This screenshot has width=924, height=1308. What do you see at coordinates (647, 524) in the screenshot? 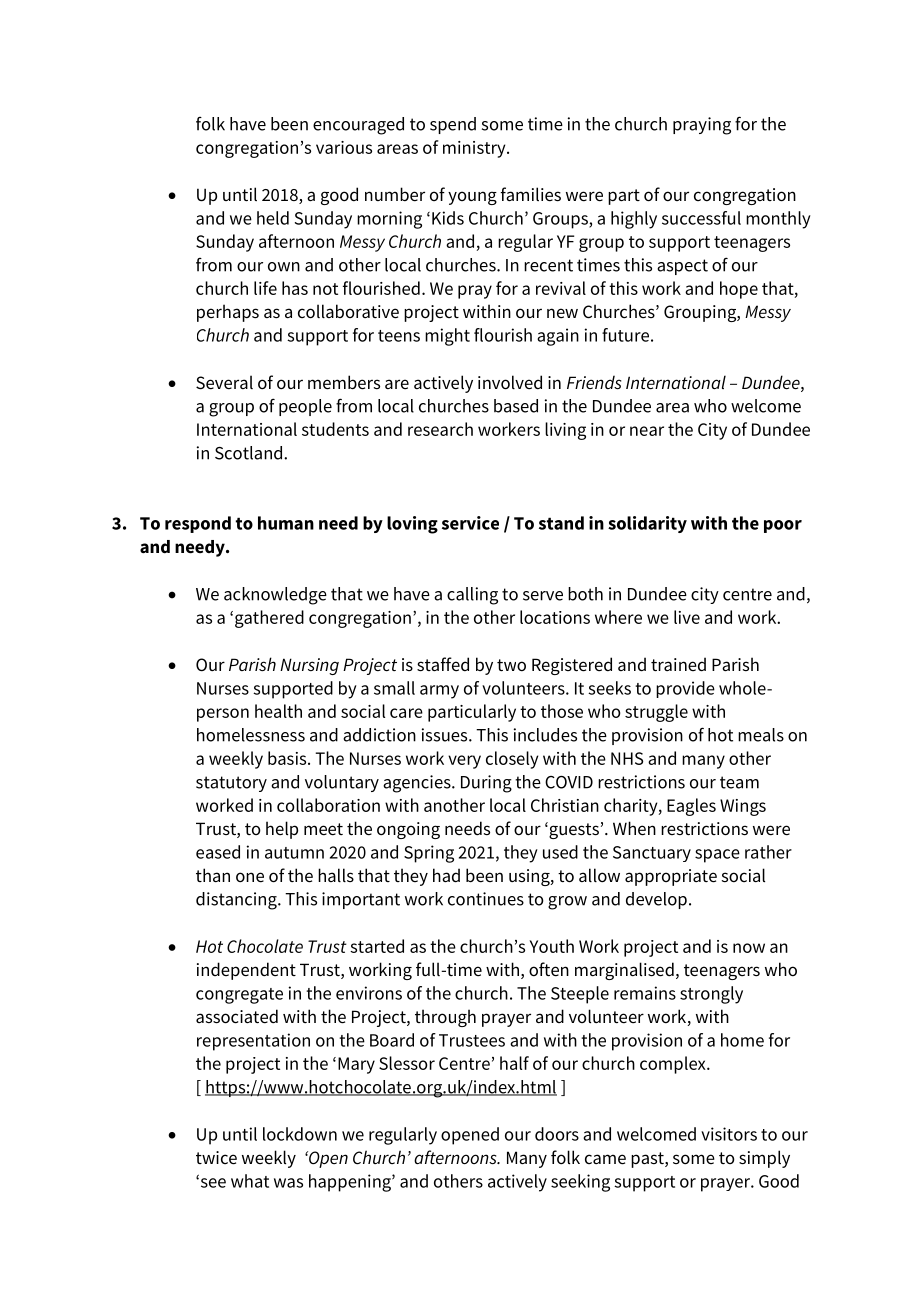
I see `solidarity` at bounding box center [647, 524].
